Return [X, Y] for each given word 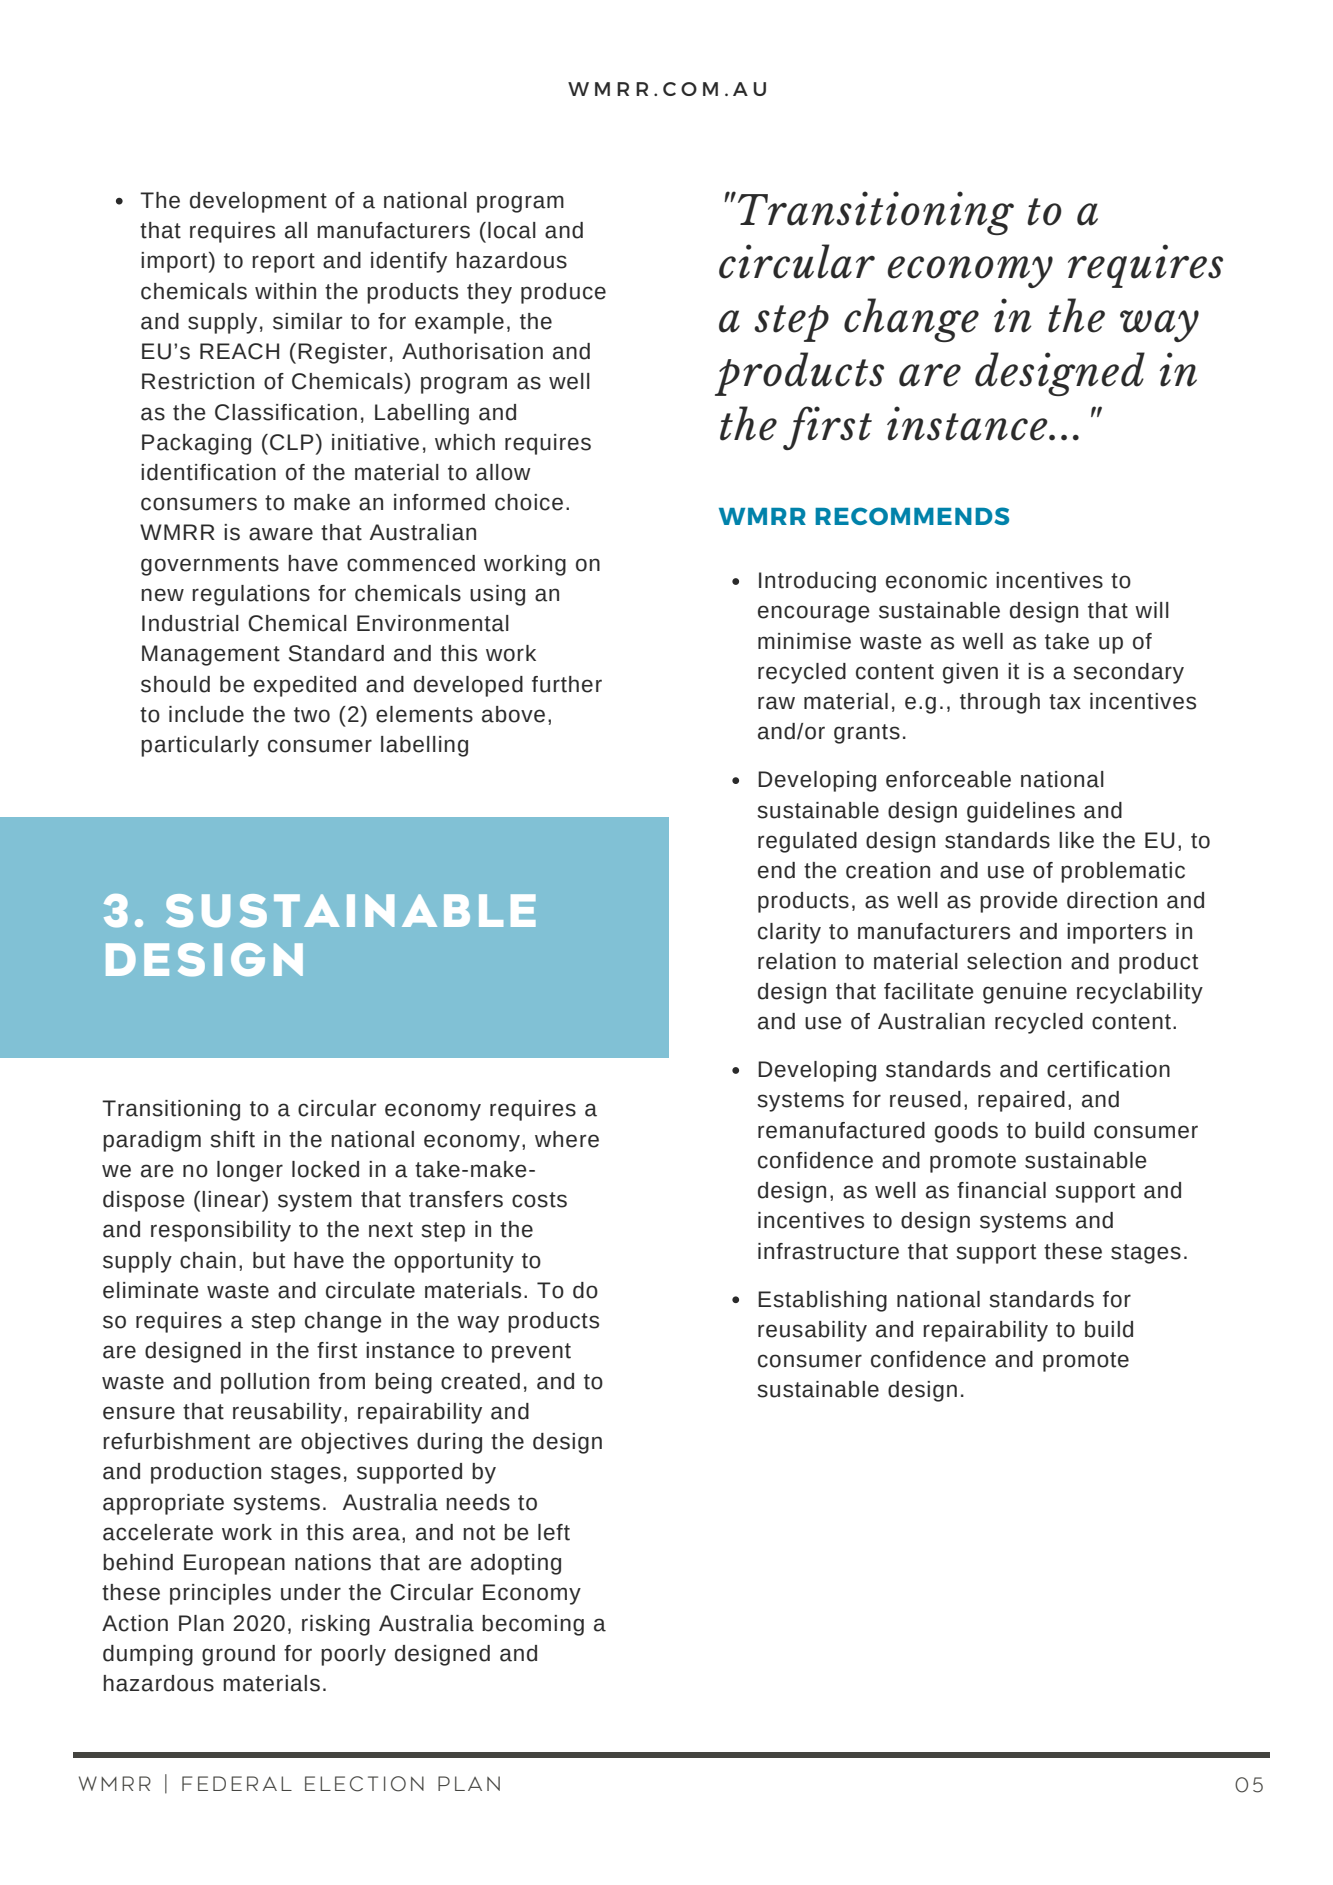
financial [1001, 1190]
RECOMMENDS [912, 516]
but [269, 1260]
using [497, 595]
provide [1019, 902]
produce [563, 293]
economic [936, 580]
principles [220, 1594]
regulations [251, 595]
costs [539, 1200]
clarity [789, 933]
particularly [200, 746]
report [283, 263]
